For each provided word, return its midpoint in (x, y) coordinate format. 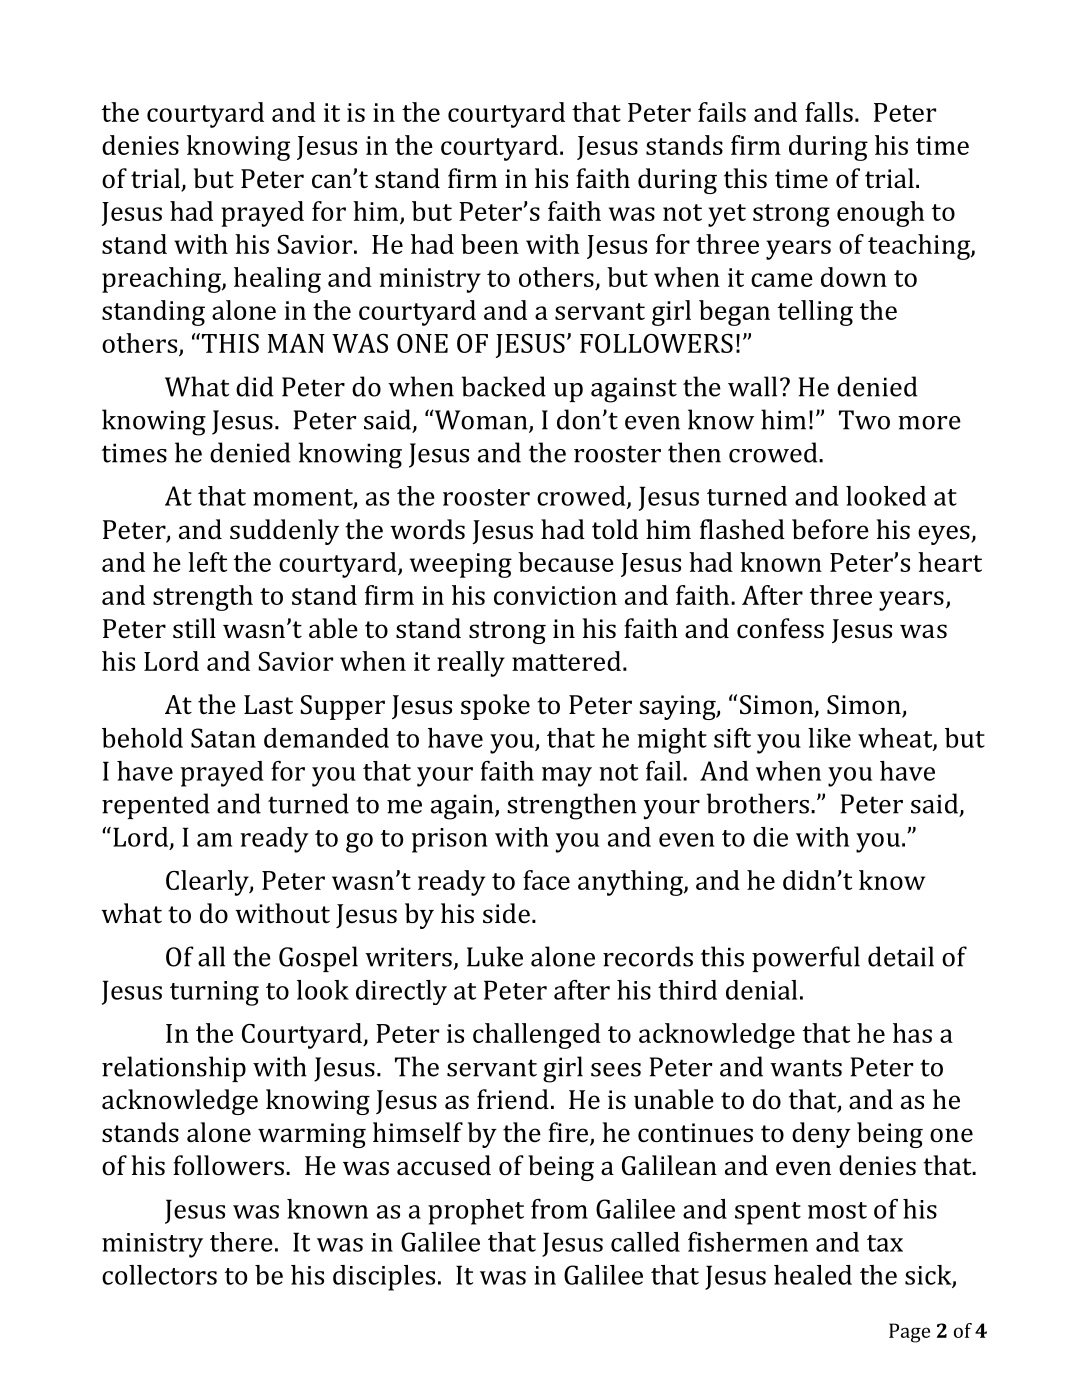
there (241, 1242)
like (829, 738)
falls (829, 112)
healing (277, 280)
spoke (495, 707)
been (490, 244)
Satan (223, 738)
